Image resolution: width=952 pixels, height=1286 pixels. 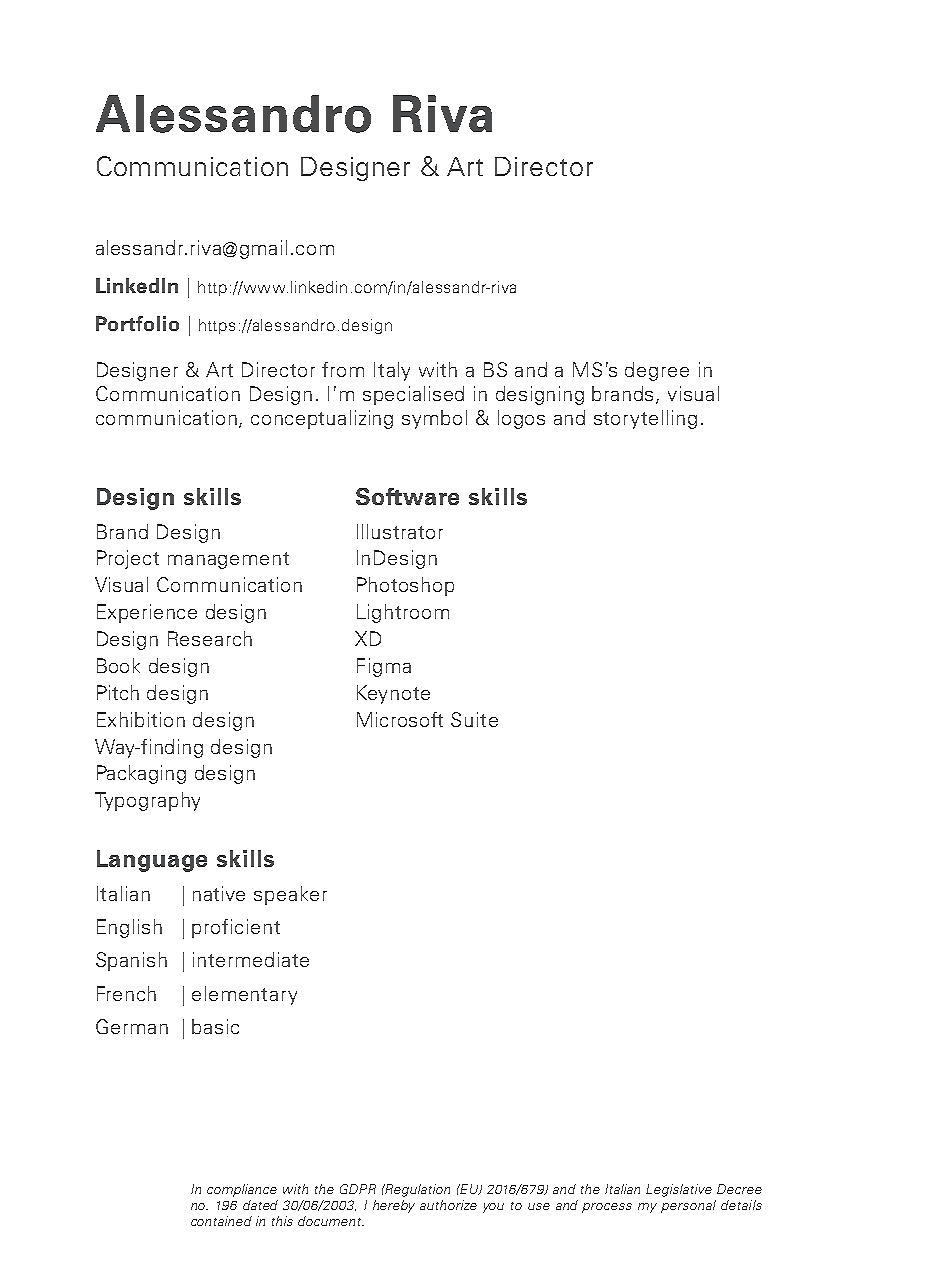 What do you see at coordinates (137, 323) in the screenshot?
I see `Portfolio` at bounding box center [137, 323].
